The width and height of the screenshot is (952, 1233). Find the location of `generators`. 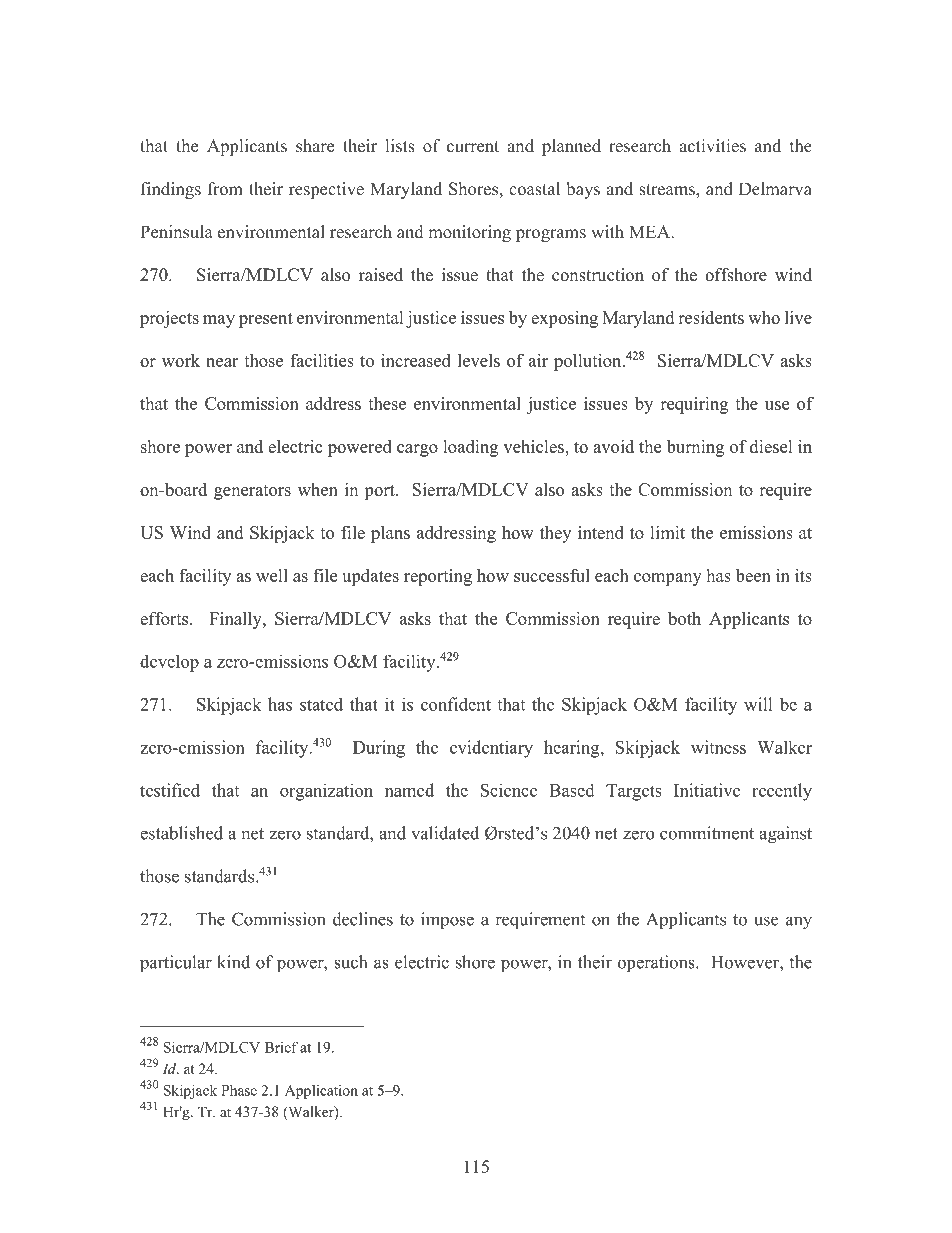

generators is located at coordinates (252, 492).
